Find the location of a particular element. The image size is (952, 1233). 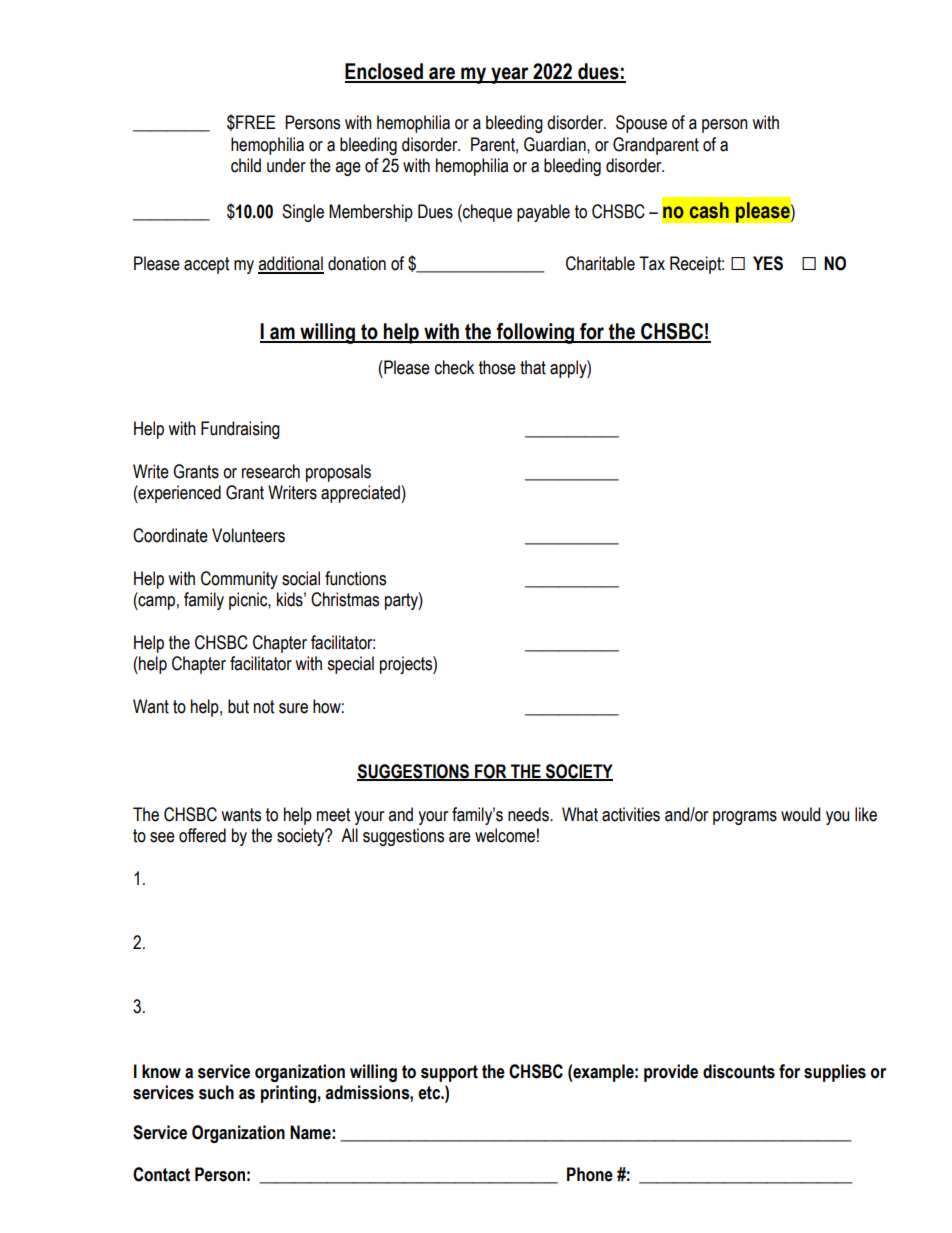

Community is located at coordinates (239, 580).
